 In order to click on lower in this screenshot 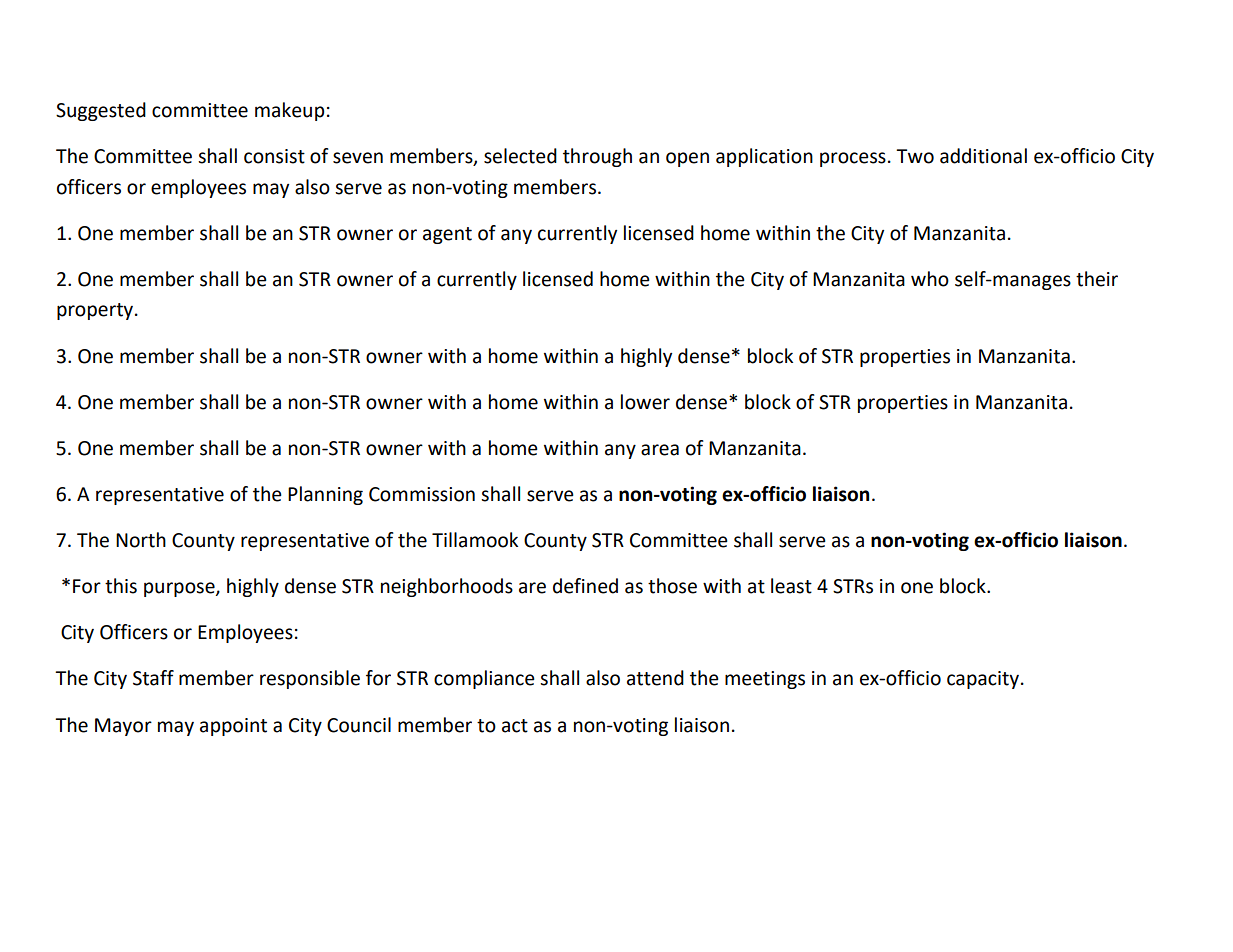, I will do `click(645, 402)`.
